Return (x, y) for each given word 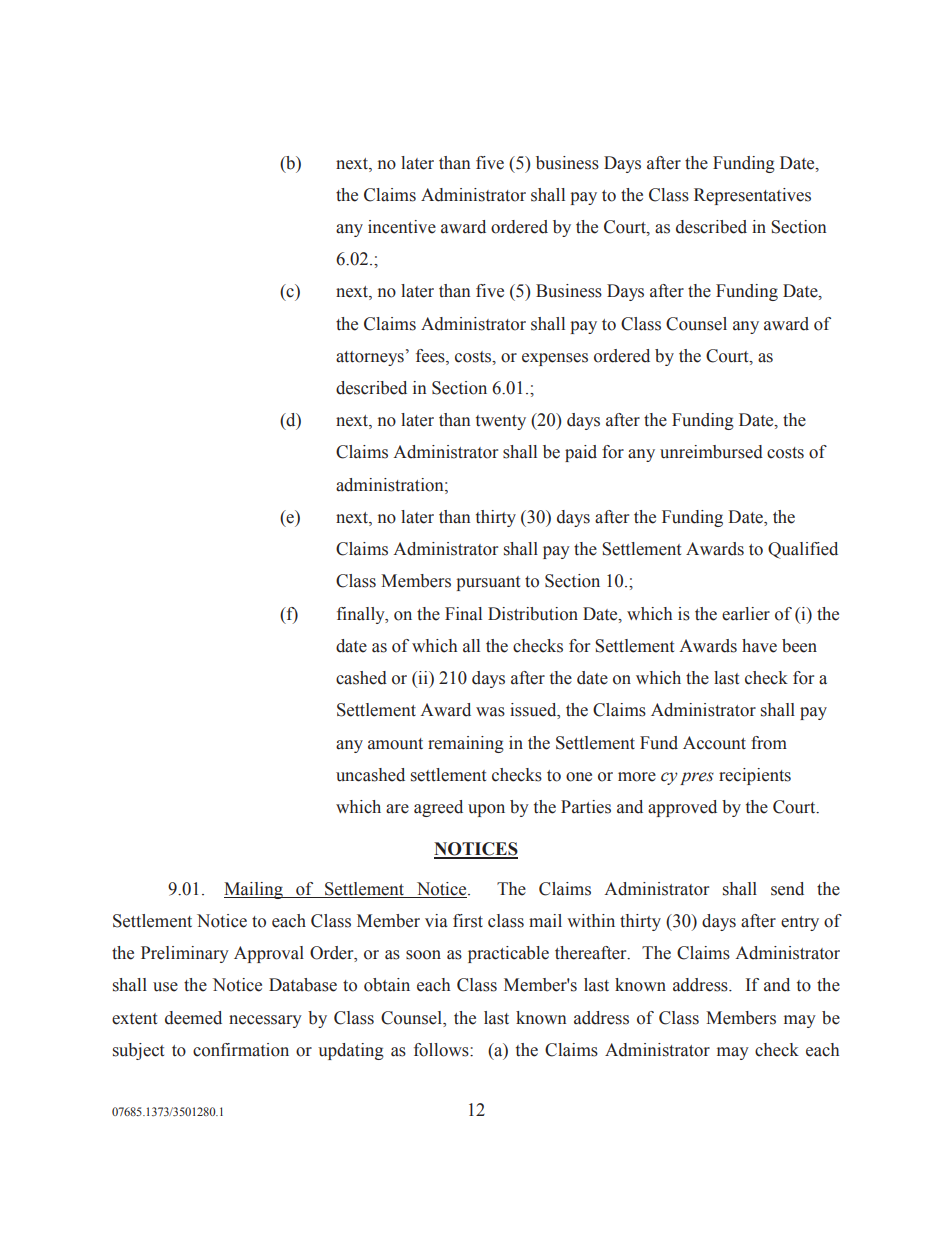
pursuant (488, 583)
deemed (193, 1018)
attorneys (370, 358)
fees (431, 357)
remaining (466, 744)
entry (800, 923)
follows (442, 1050)
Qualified (803, 550)
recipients (755, 776)
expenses (555, 359)
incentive (402, 227)
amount (395, 744)
